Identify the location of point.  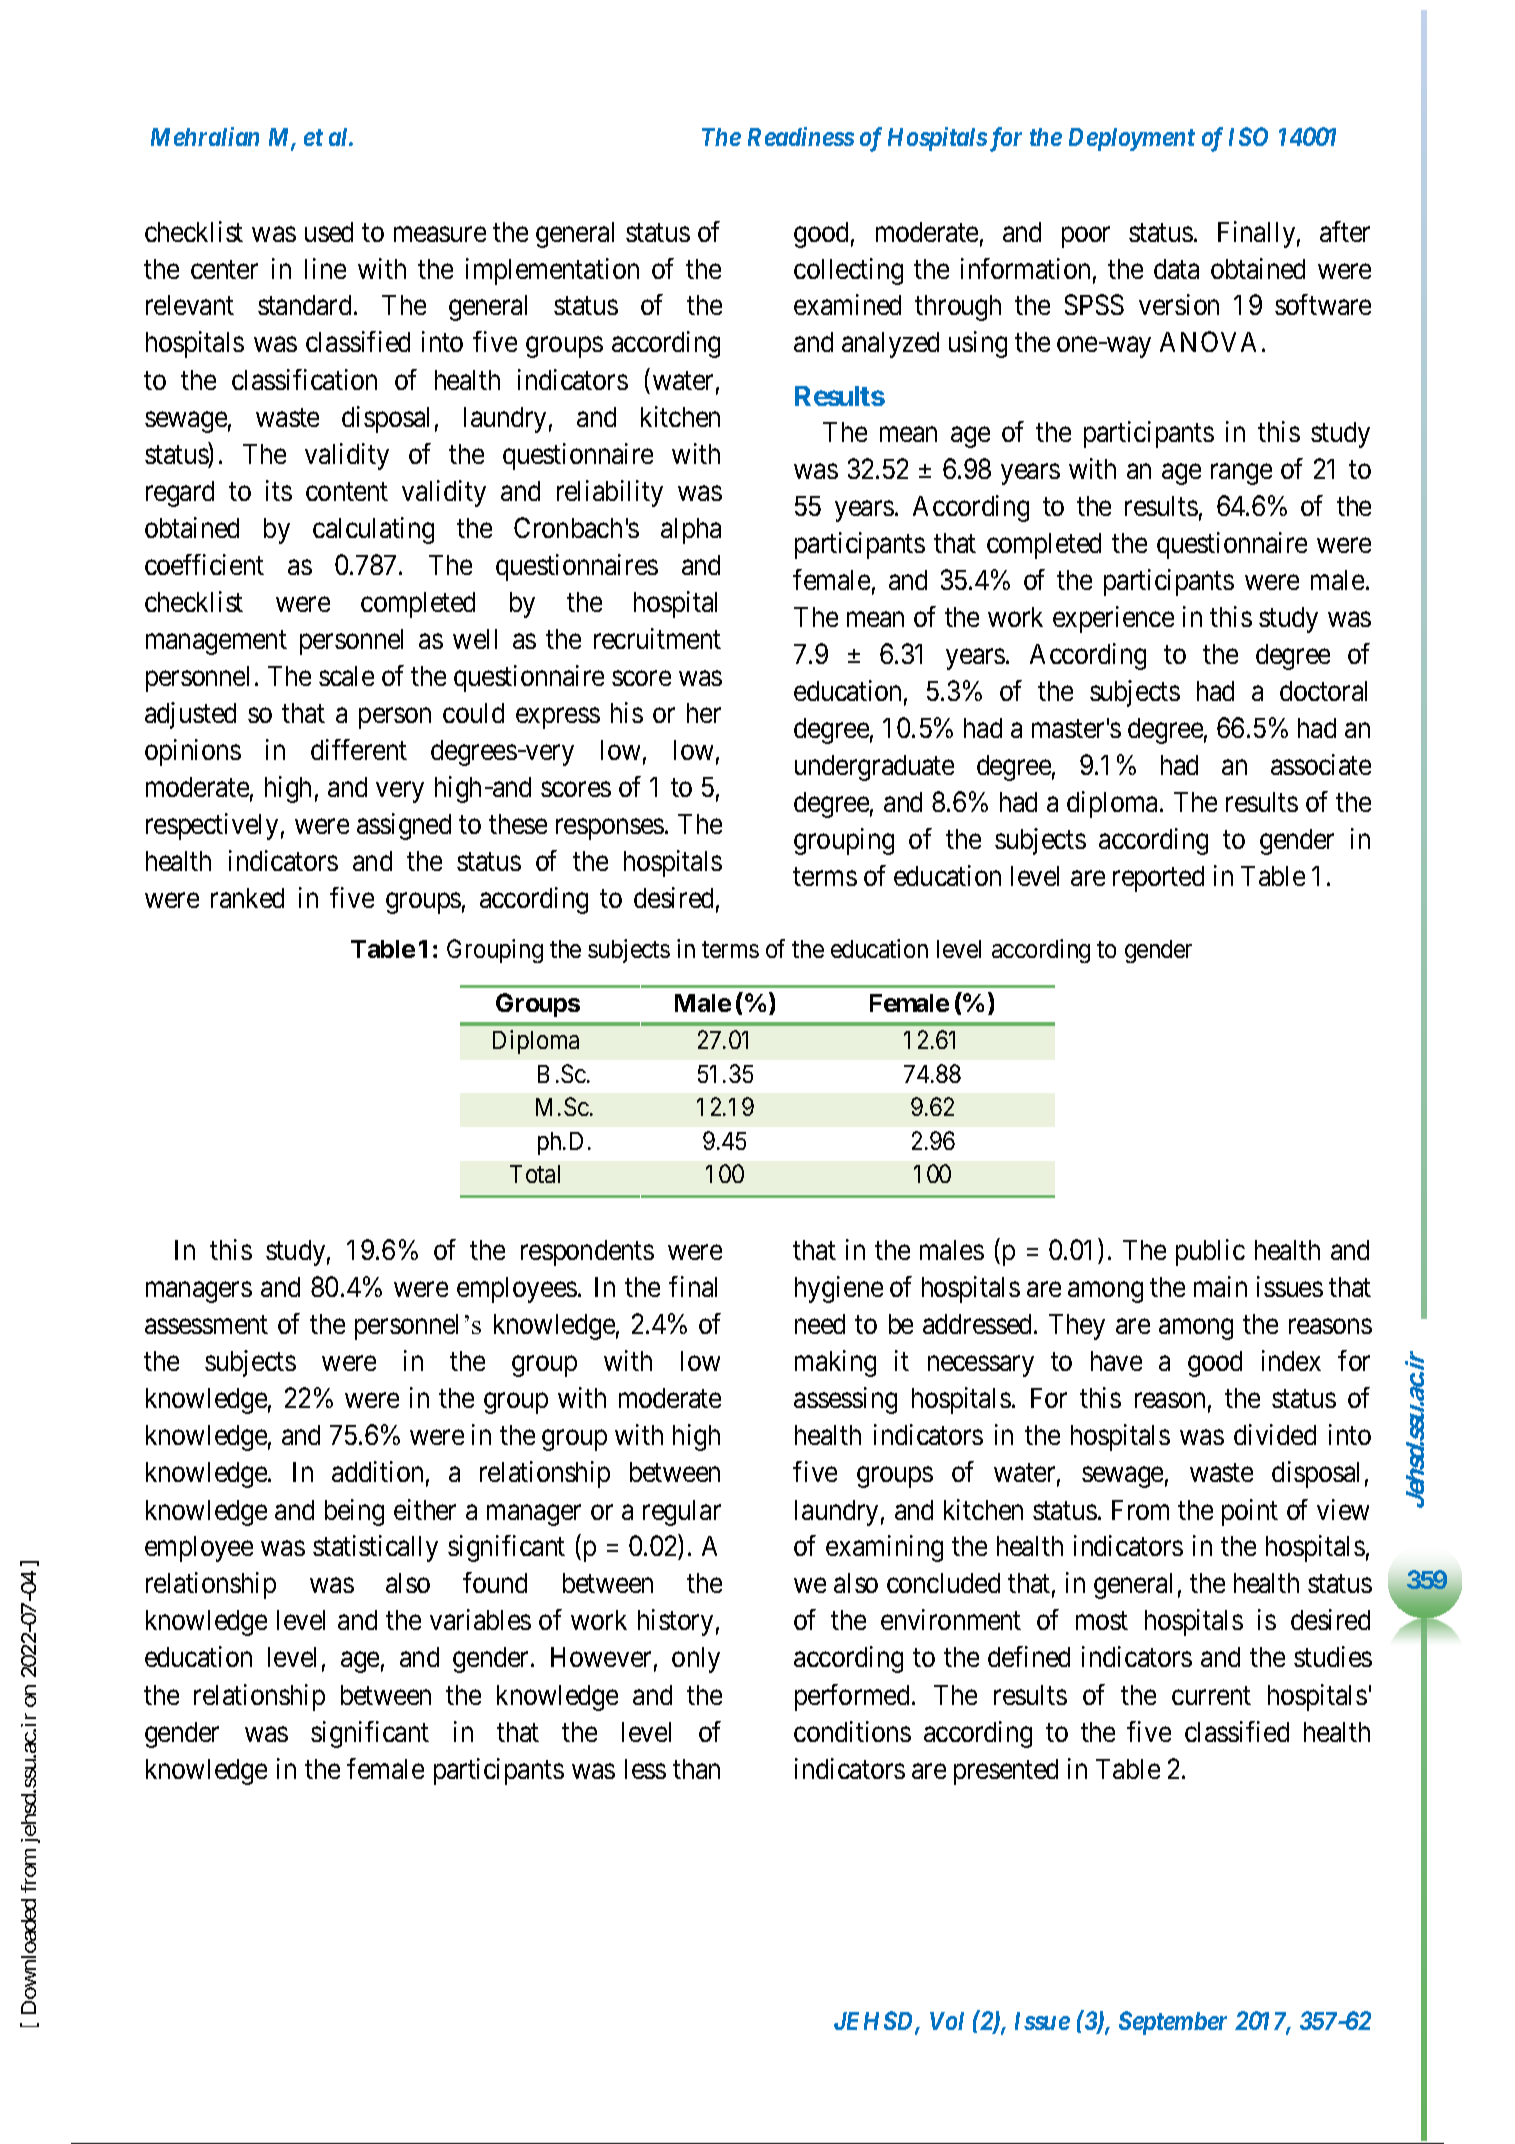
(1250, 1512).
